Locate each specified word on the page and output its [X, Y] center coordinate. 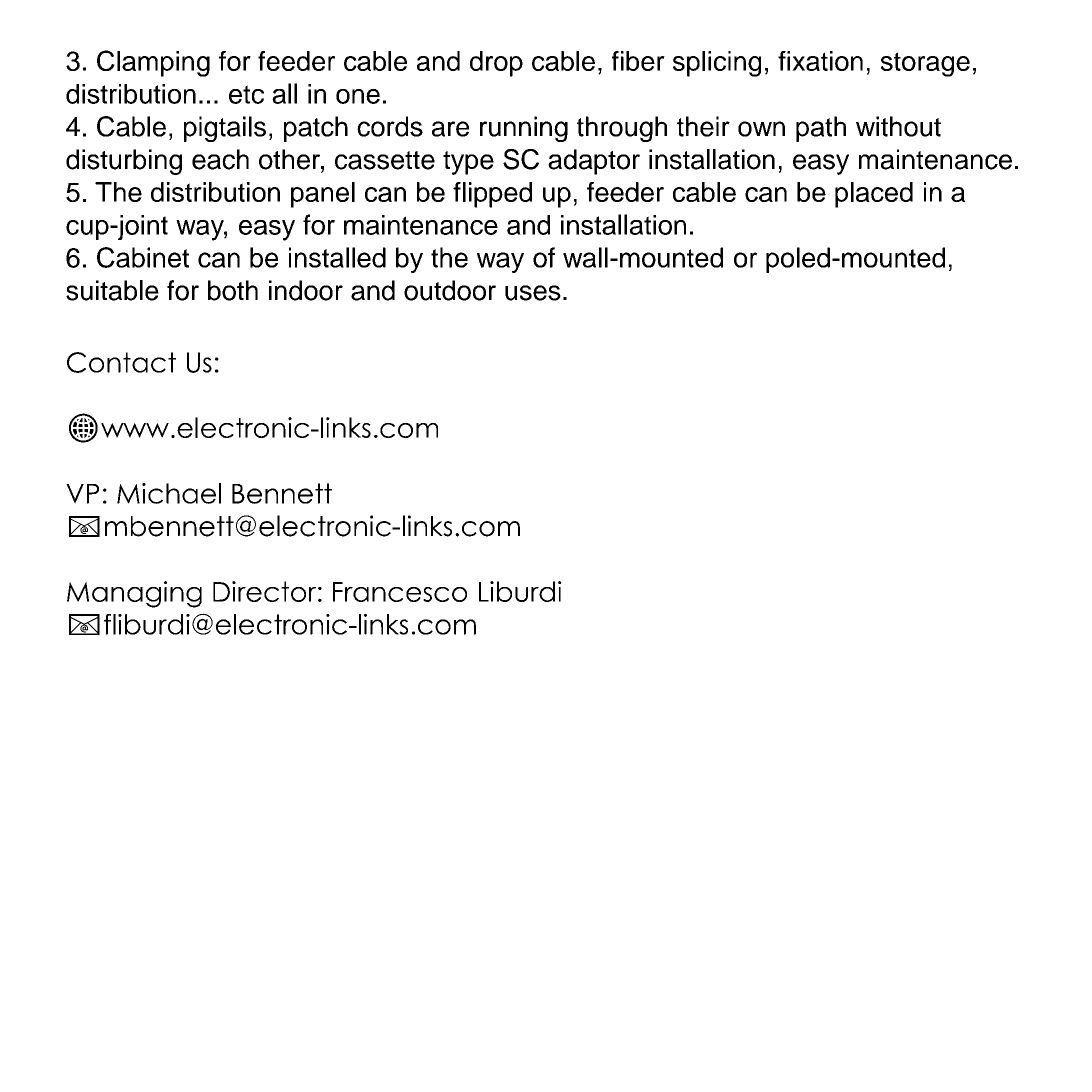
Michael [169, 493]
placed [874, 195]
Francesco [400, 592]
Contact [121, 362]
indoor [306, 290]
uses [533, 293]
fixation [820, 61]
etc [246, 94]
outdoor [450, 290]
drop [496, 64]
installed [337, 257]
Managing [134, 594]
